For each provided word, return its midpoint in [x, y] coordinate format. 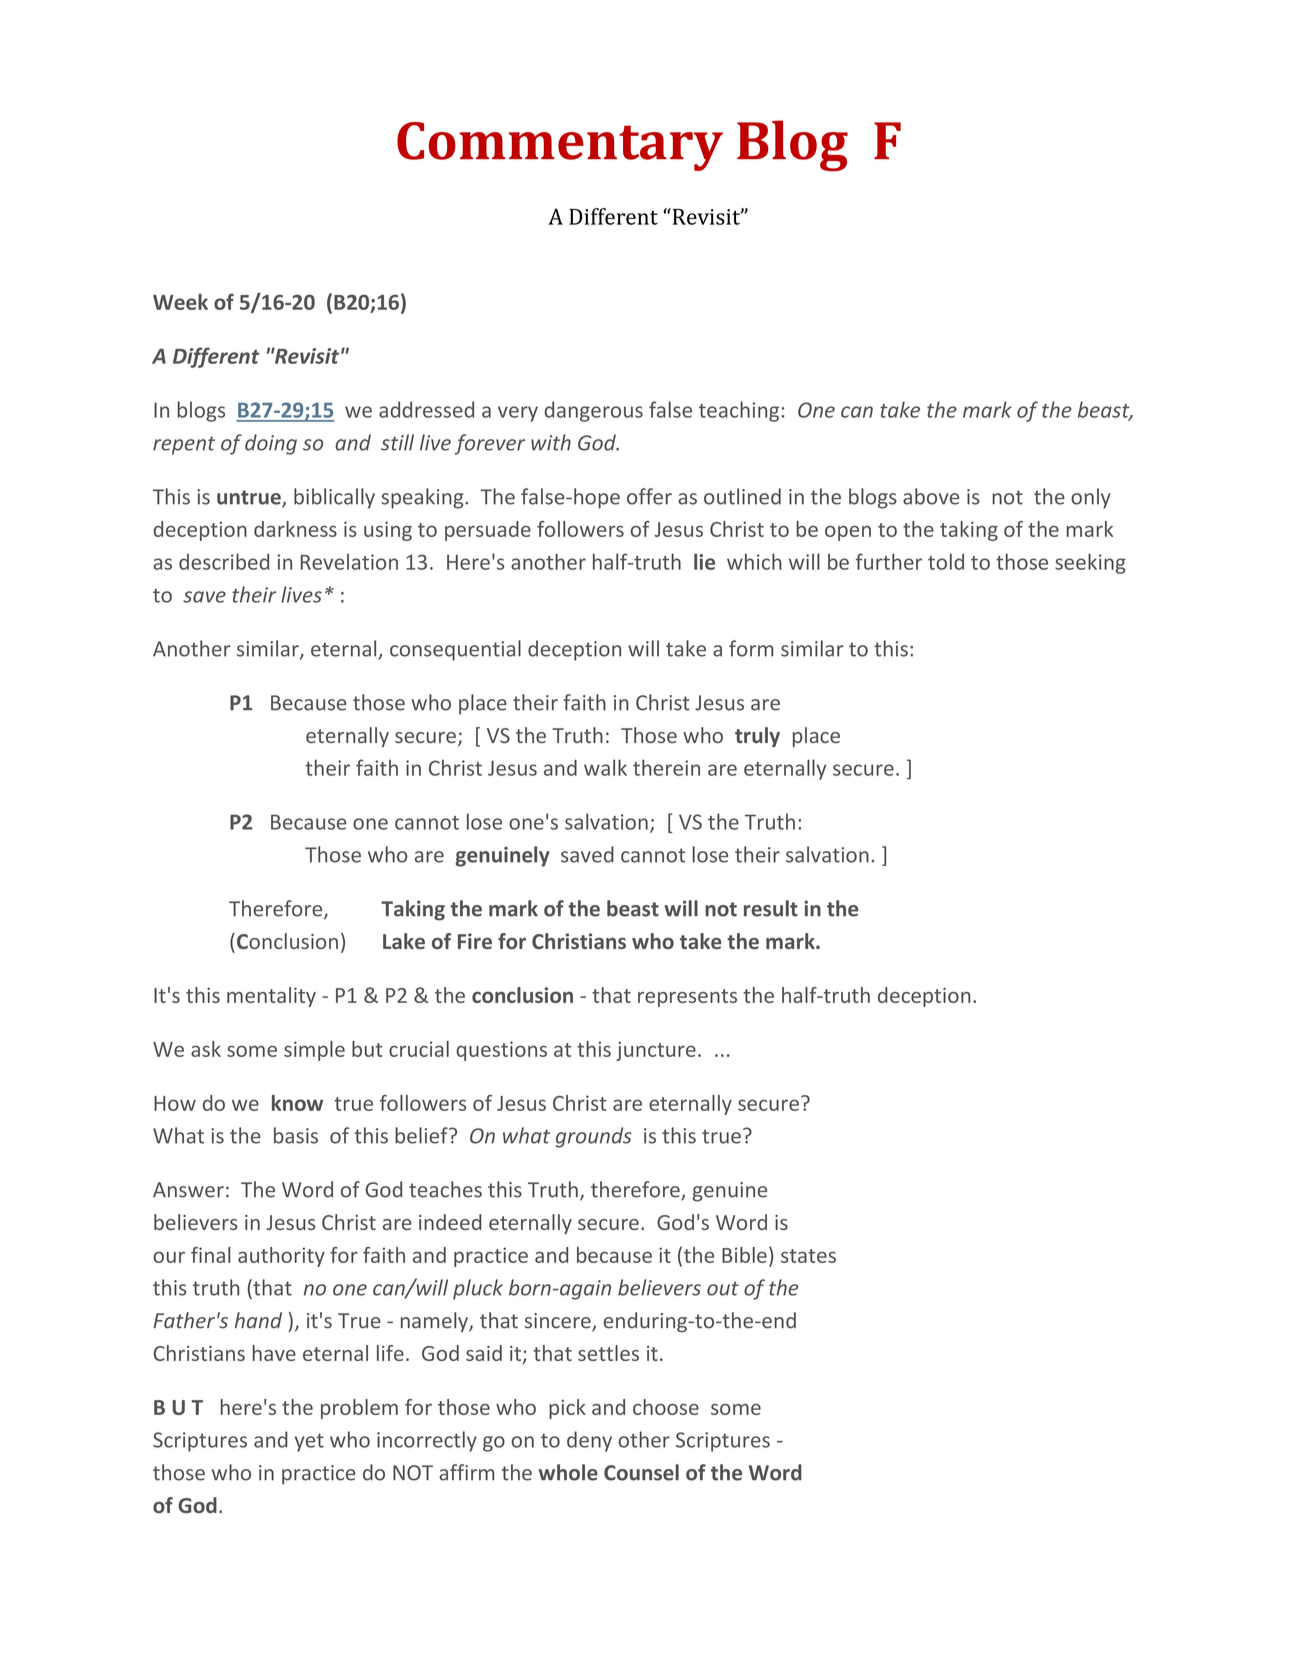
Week [180, 302]
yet [309, 1442]
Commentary [560, 146]
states [808, 1256]
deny [589, 1441]
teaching [739, 411]
